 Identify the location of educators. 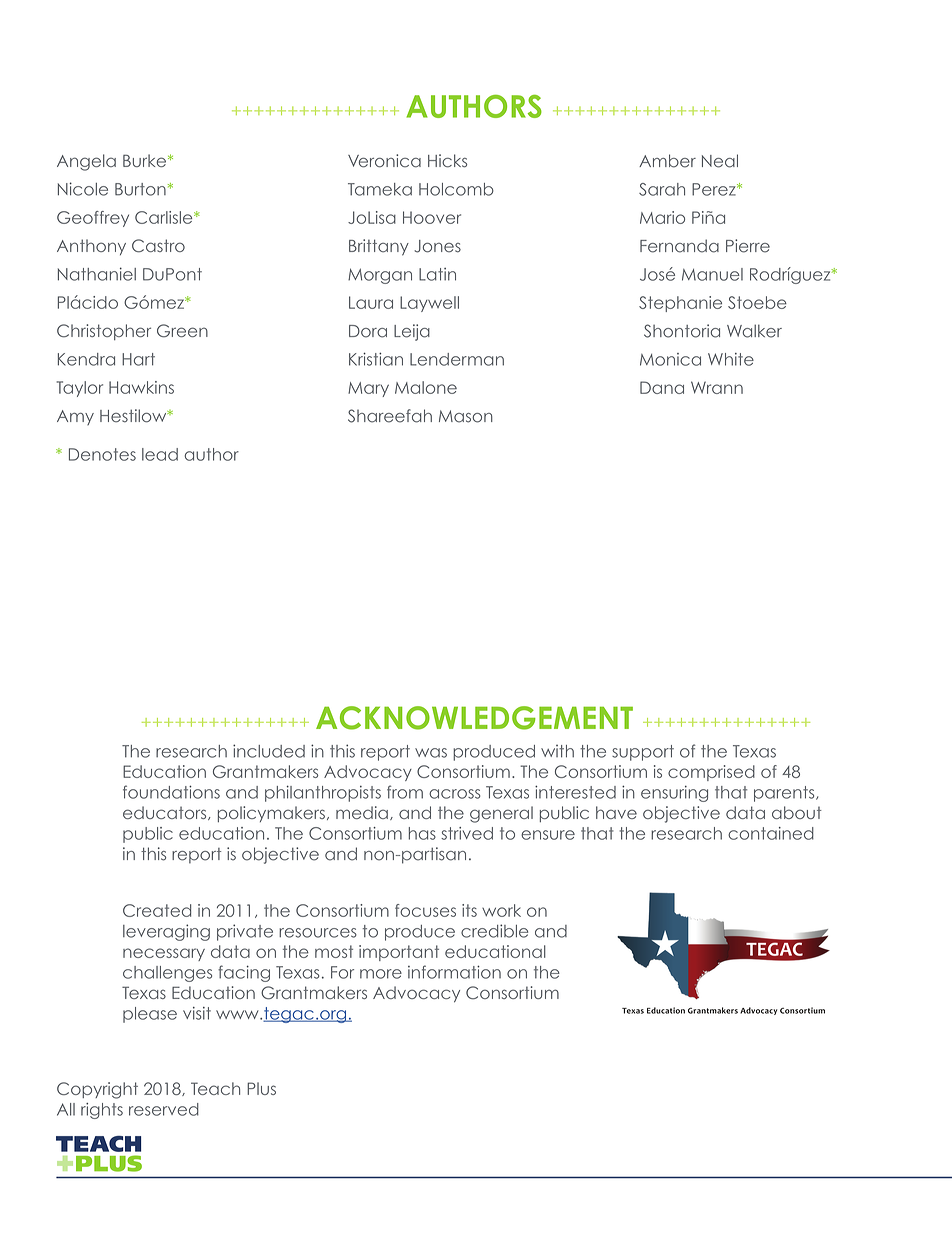
(166, 813).
